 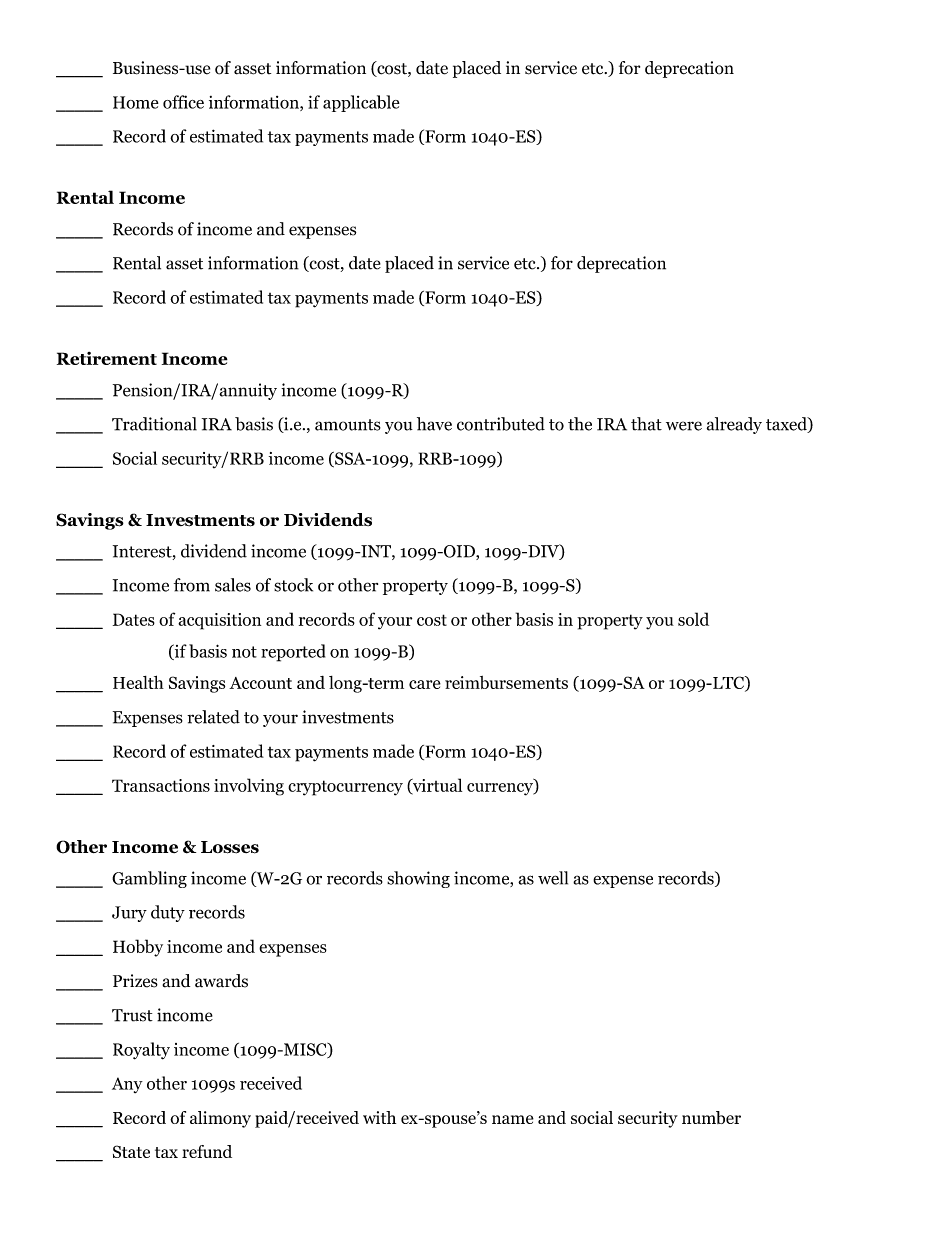 What do you see at coordinates (693, 619) in the image?
I see `sold` at bounding box center [693, 619].
